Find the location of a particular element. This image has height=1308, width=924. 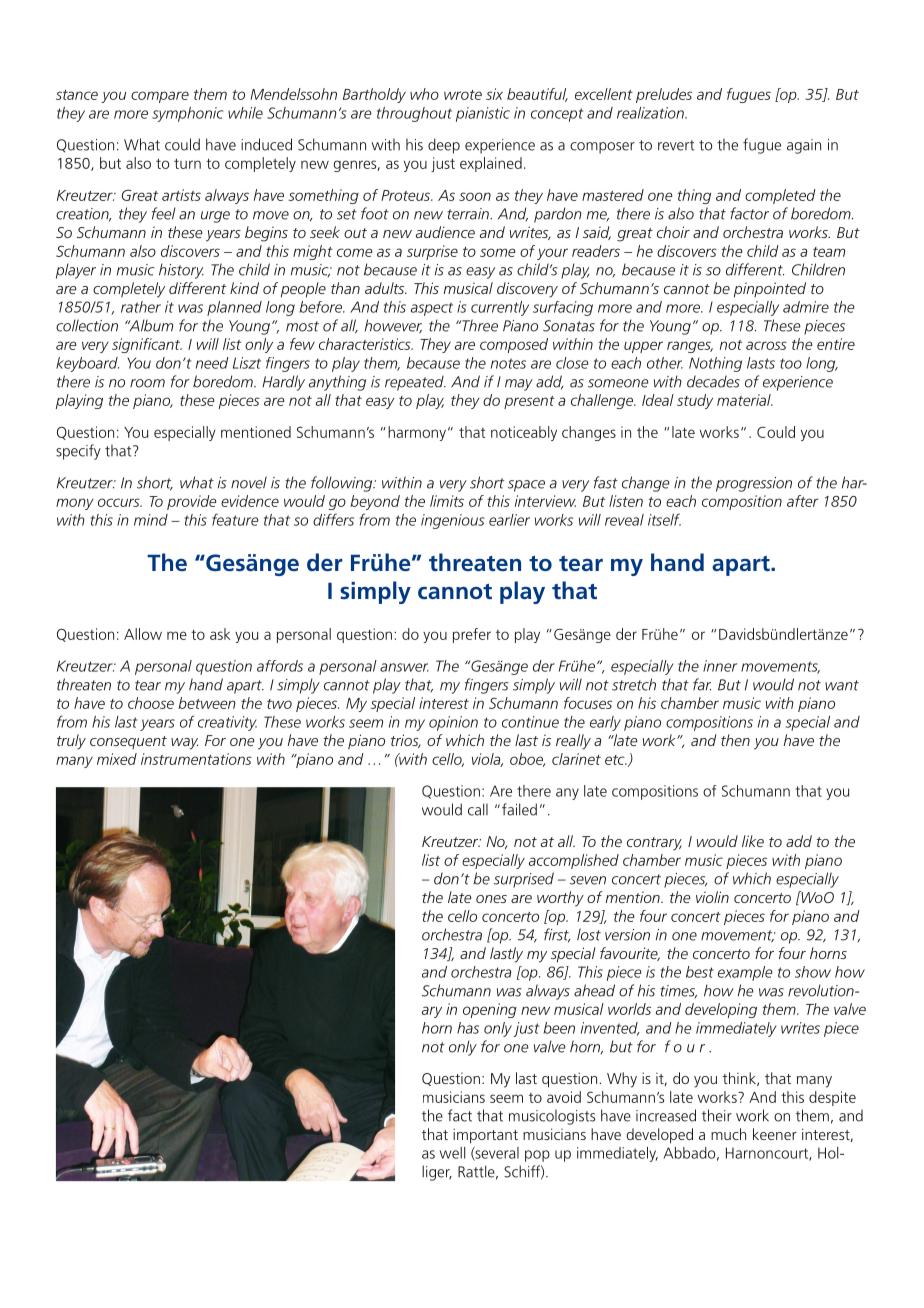

important is located at coordinates (485, 1136).
